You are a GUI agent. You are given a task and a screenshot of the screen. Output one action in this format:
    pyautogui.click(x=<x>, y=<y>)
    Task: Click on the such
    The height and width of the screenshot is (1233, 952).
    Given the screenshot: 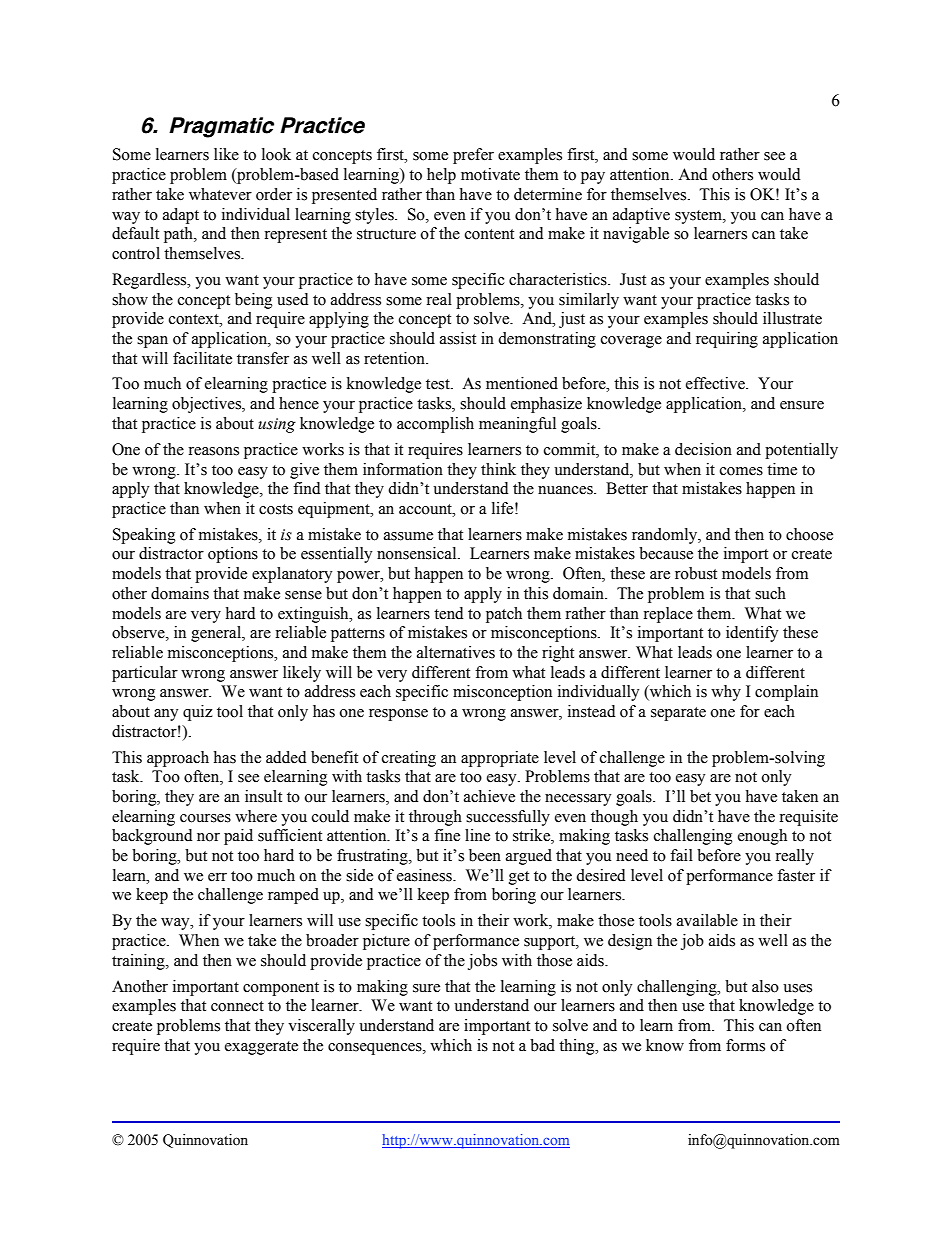 What is the action you would take?
    pyautogui.click(x=770, y=593)
